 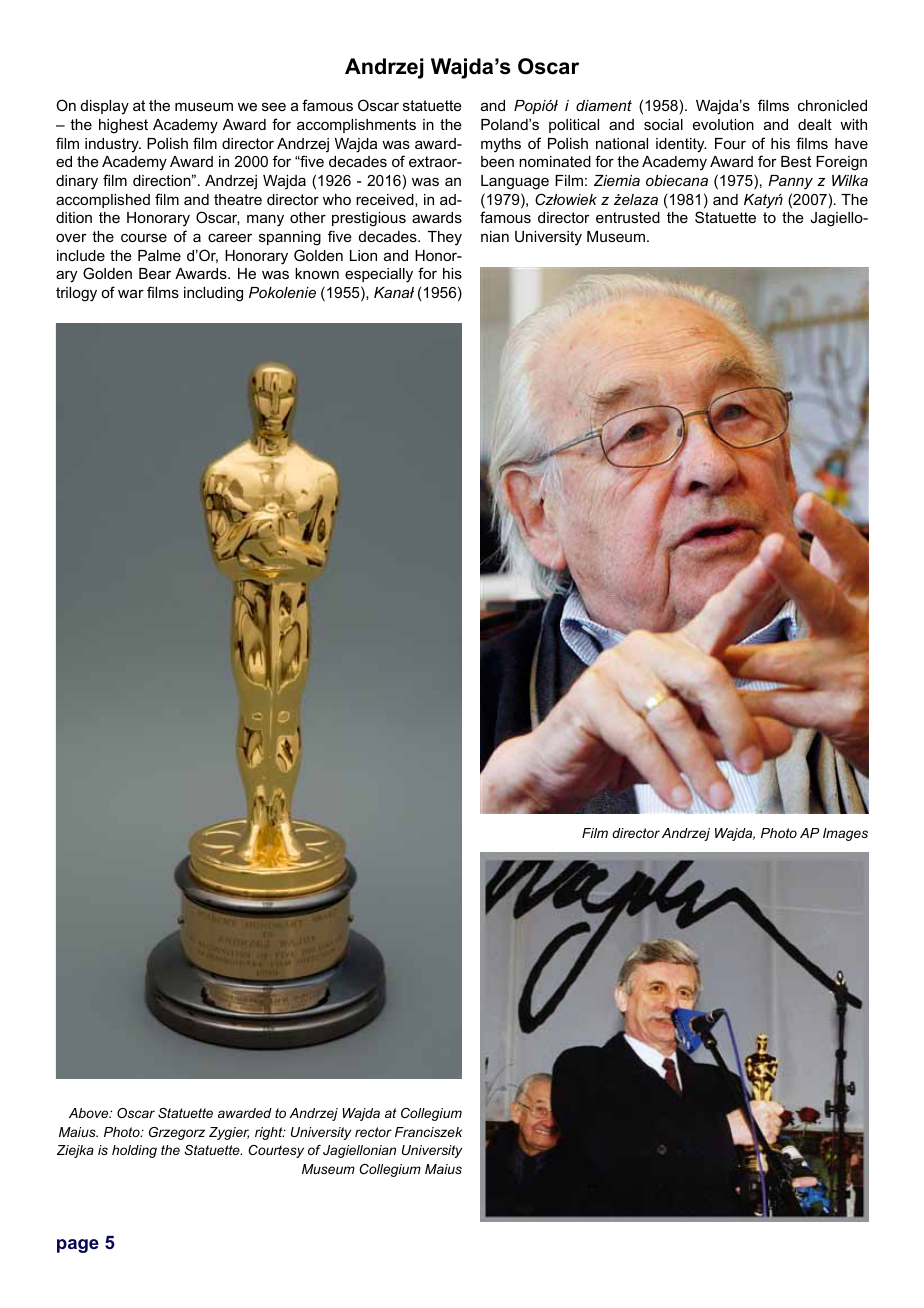 What do you see at coordinates (213, 294) in the image?
I see `including` at bounding box center [213, 294].
